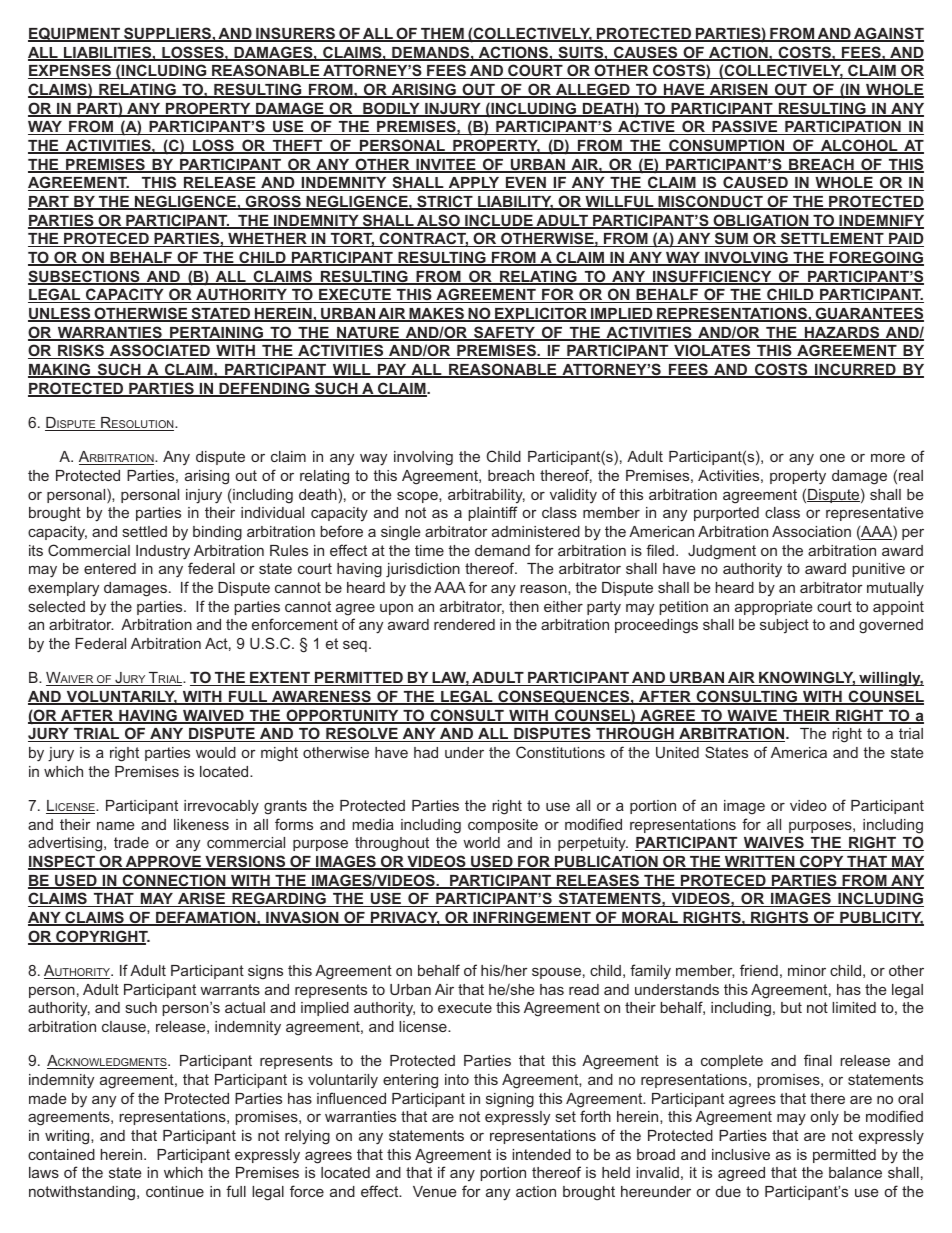 The height and width of the page is (1233, 952). I want to click on THEM, so click(442, 35).
